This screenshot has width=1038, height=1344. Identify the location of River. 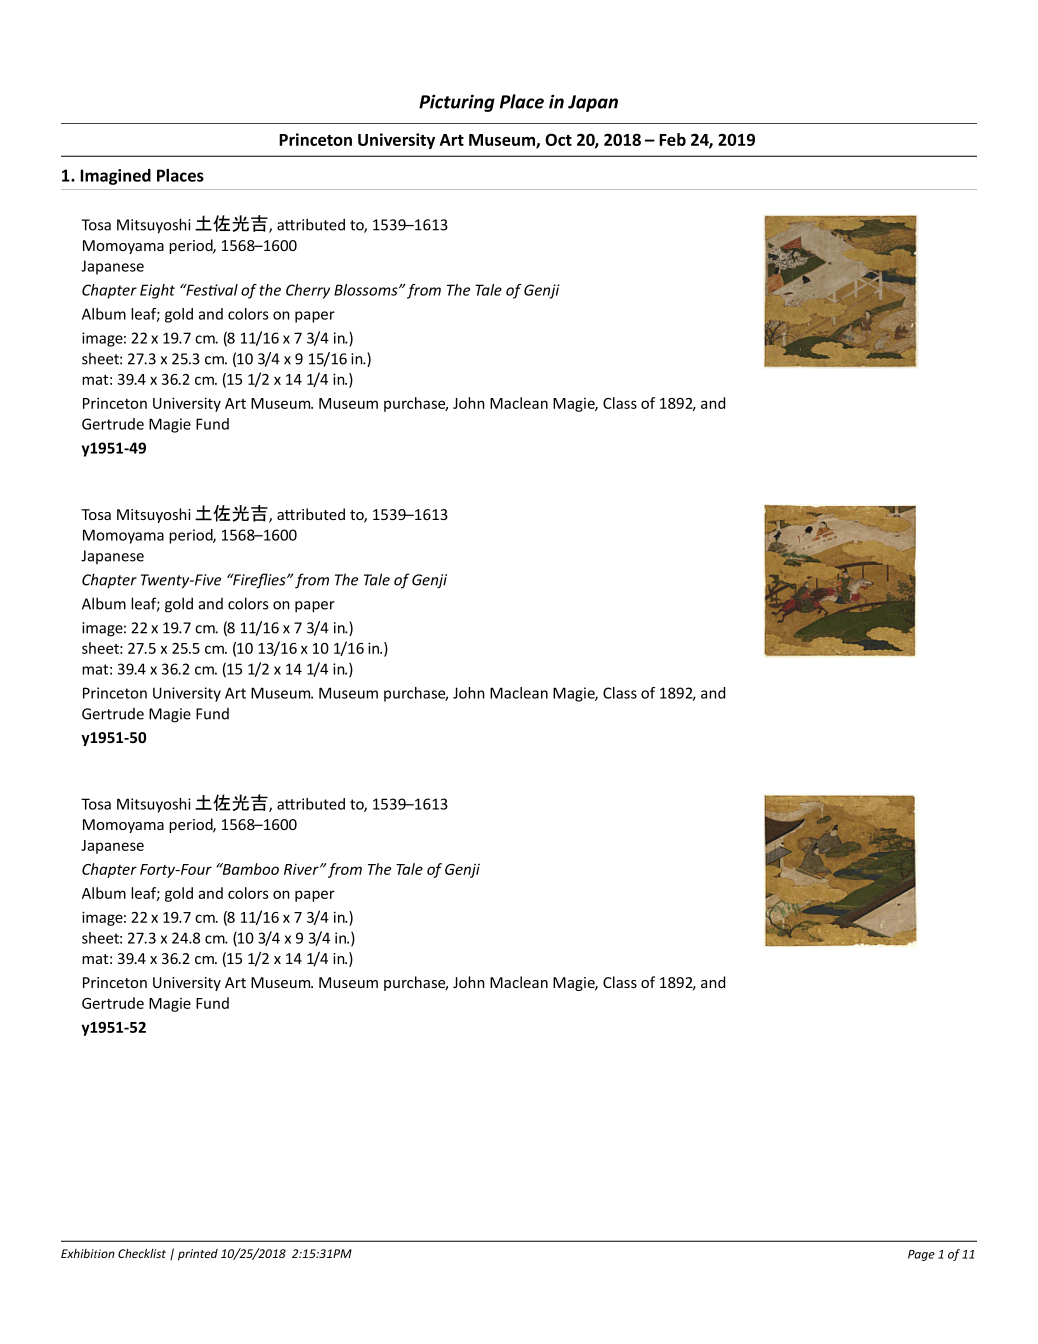
(302, 869).
